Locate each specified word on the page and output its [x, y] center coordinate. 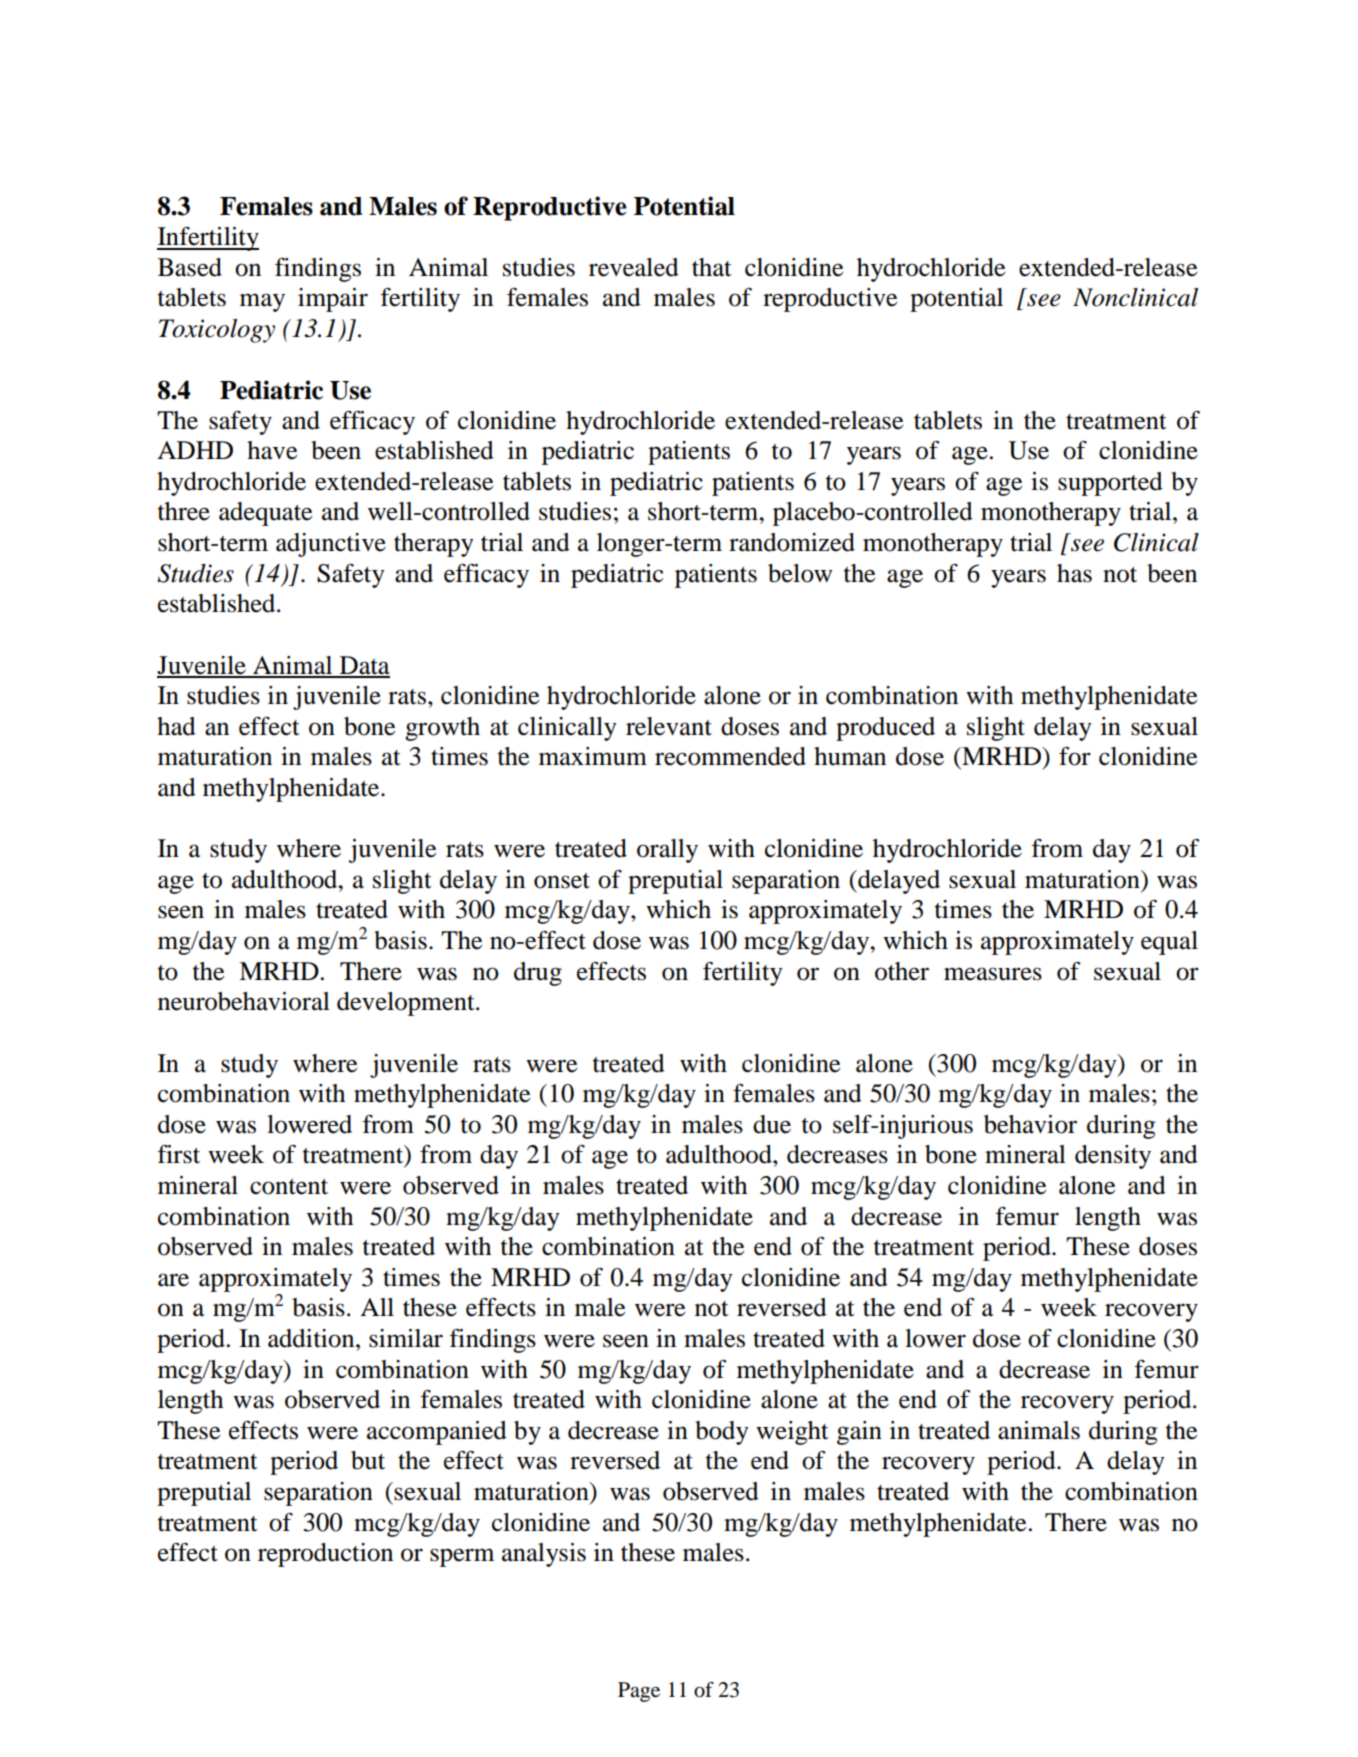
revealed [634, 267]
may [262, 302]
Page [639, 1692]
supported [1110, 484]
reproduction [325, 1555]
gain [859, 1433]
